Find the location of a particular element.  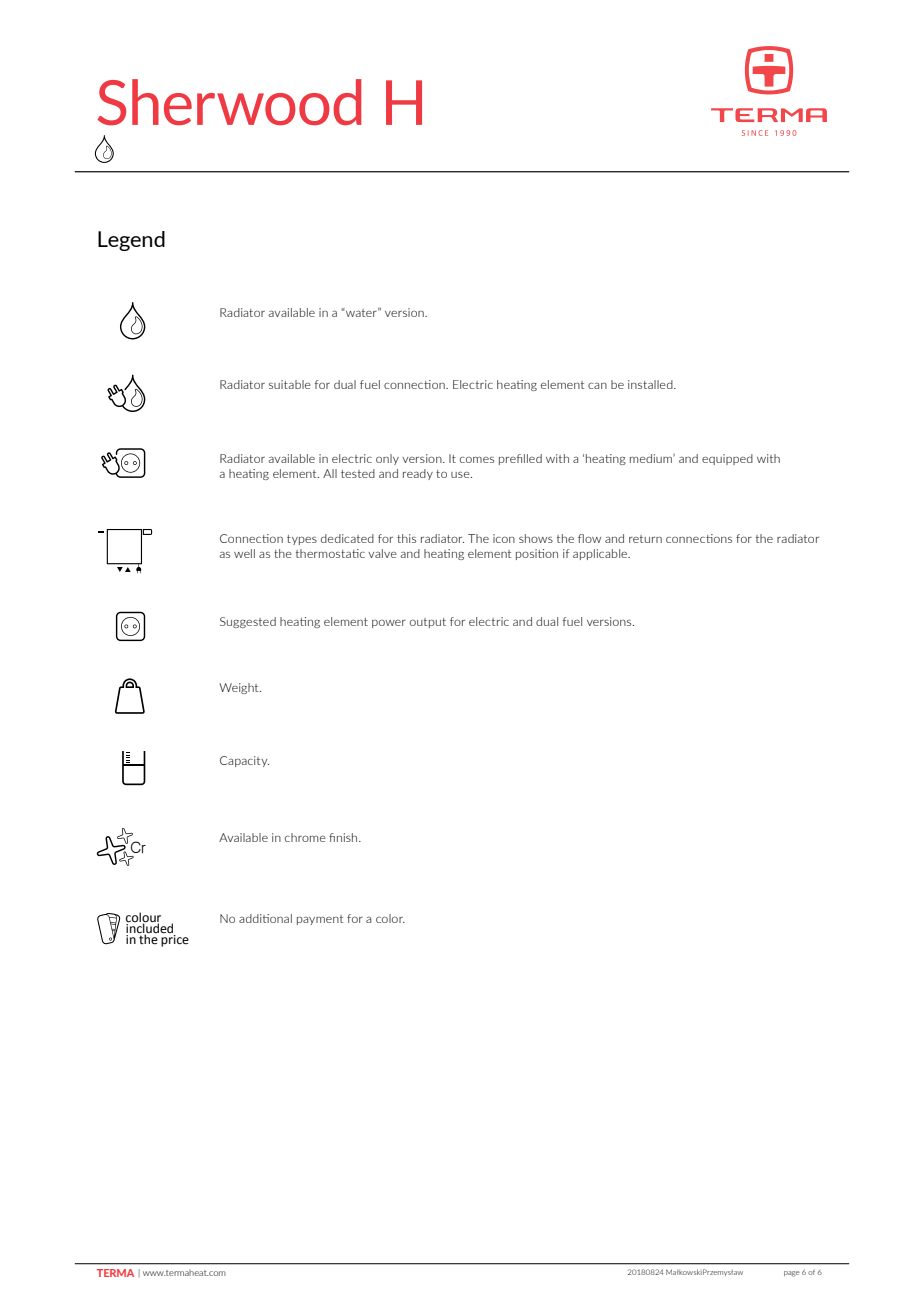

use is located at coordinates (461, 474).
